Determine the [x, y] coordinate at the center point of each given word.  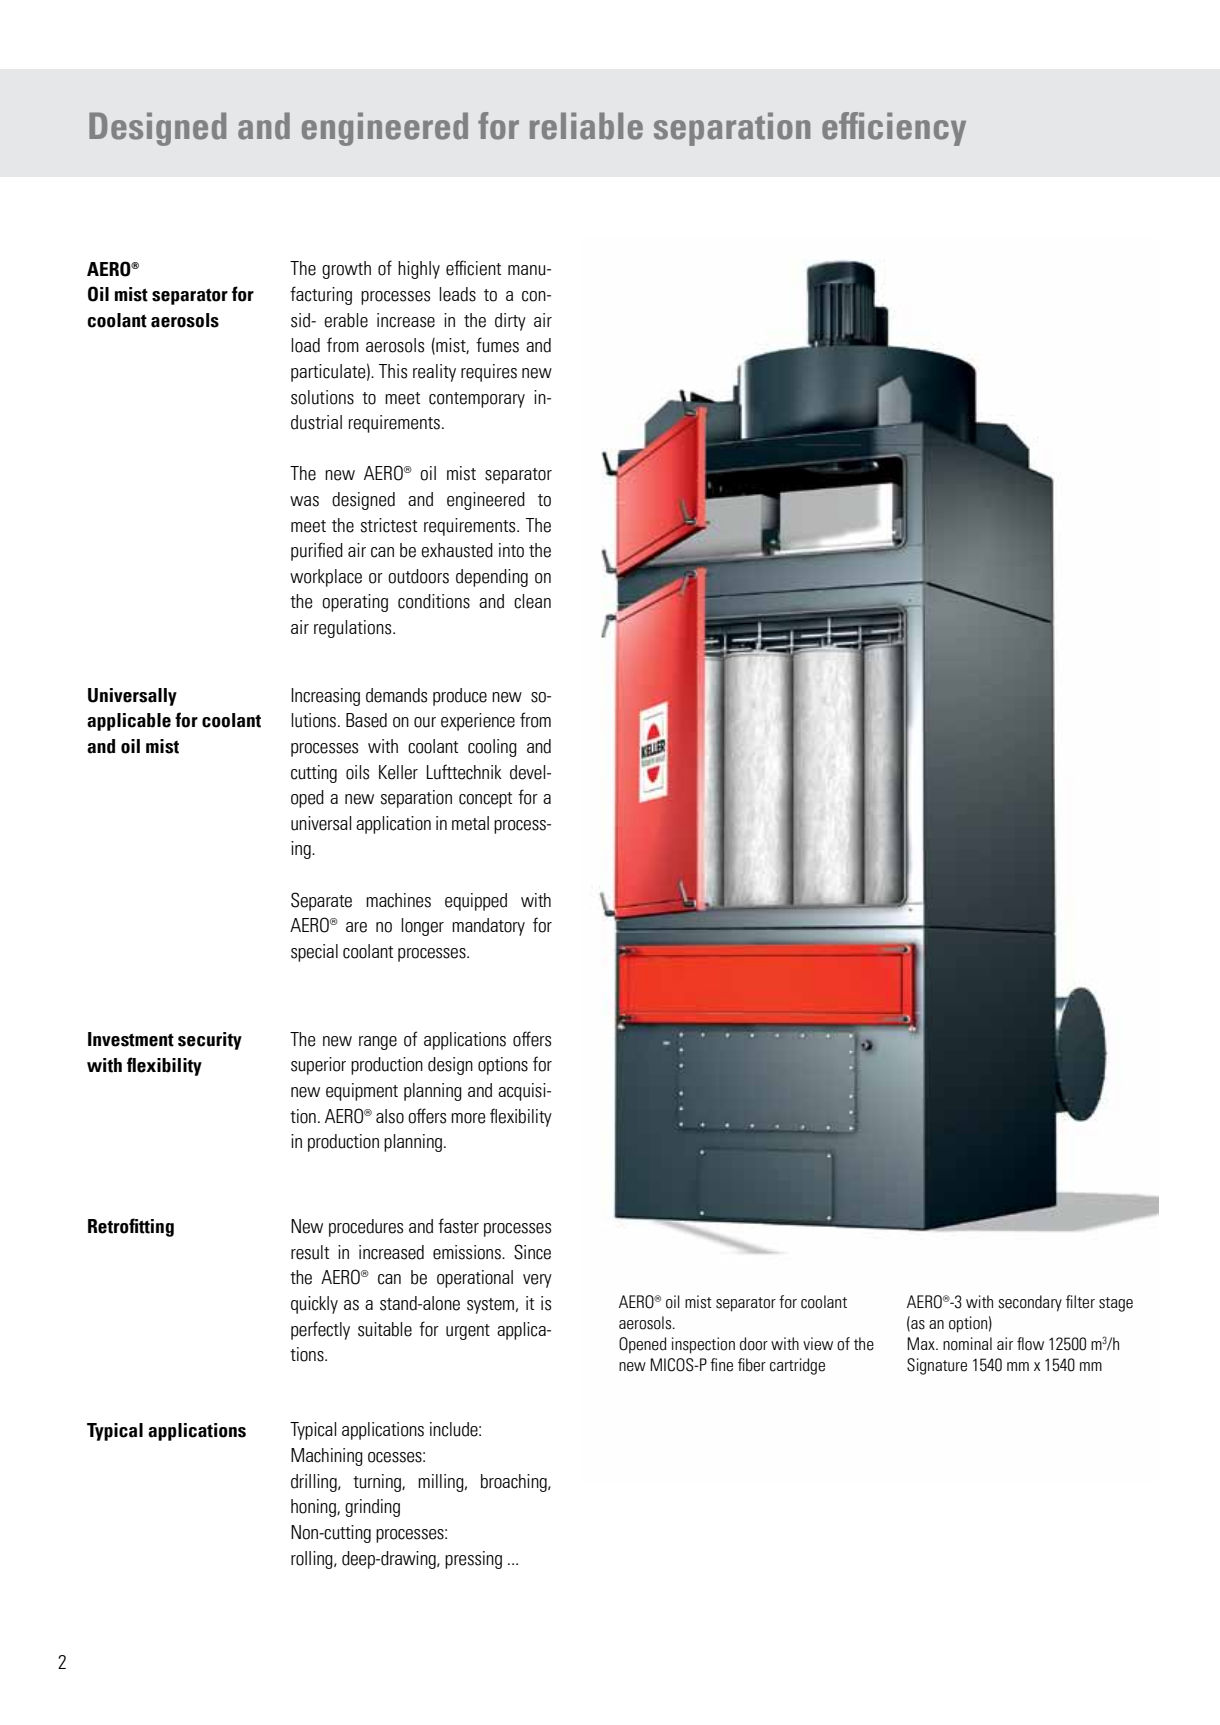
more [468, 1118]
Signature [937, 1366]
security [210, 1041]
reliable [586, 126]
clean [532, 601]
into [511, 550]
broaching [515, 1483]
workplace [326, 578]
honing [314, 1508]
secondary [1030, 1303]
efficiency [894, 129]
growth [346, 270]
